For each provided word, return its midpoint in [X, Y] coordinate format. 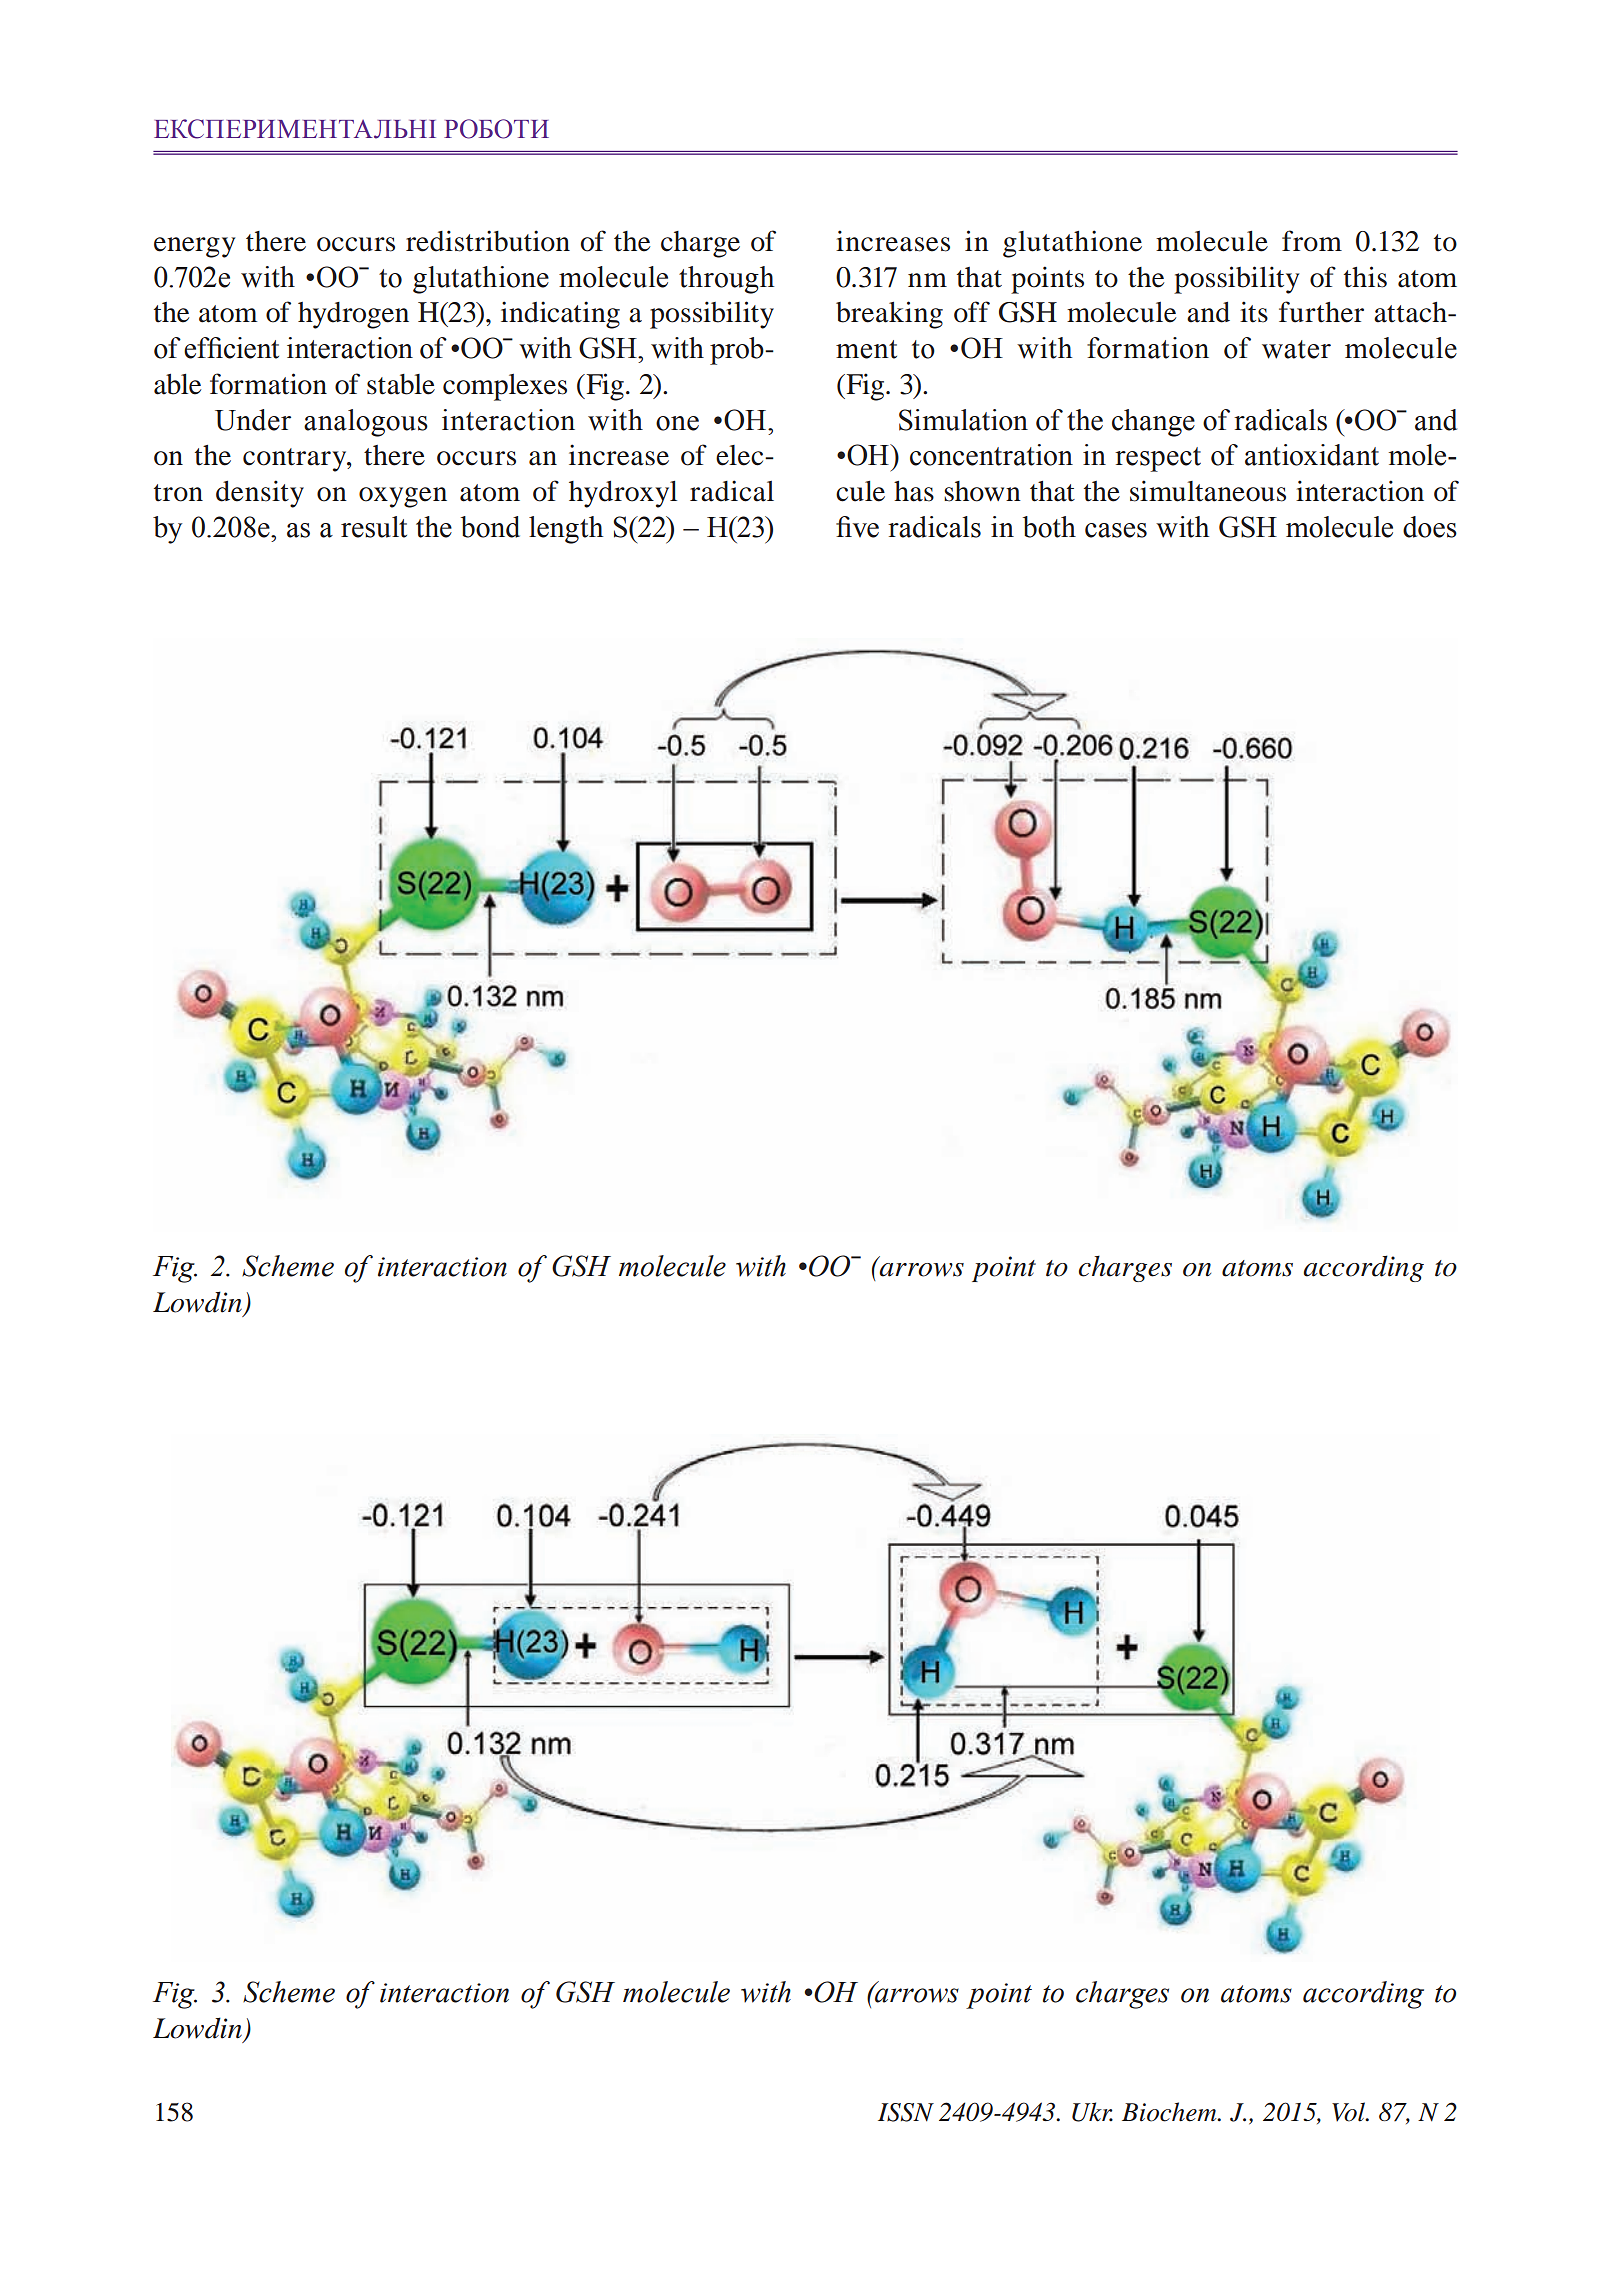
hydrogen [353, 315]
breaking [889, 315]
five [857, 527]
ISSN [906, 2112]
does [1430, 527]
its [1254, 312]
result [374, 527]
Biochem [1170, 2112]
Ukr [1092, 2112]
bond [490, 527]
